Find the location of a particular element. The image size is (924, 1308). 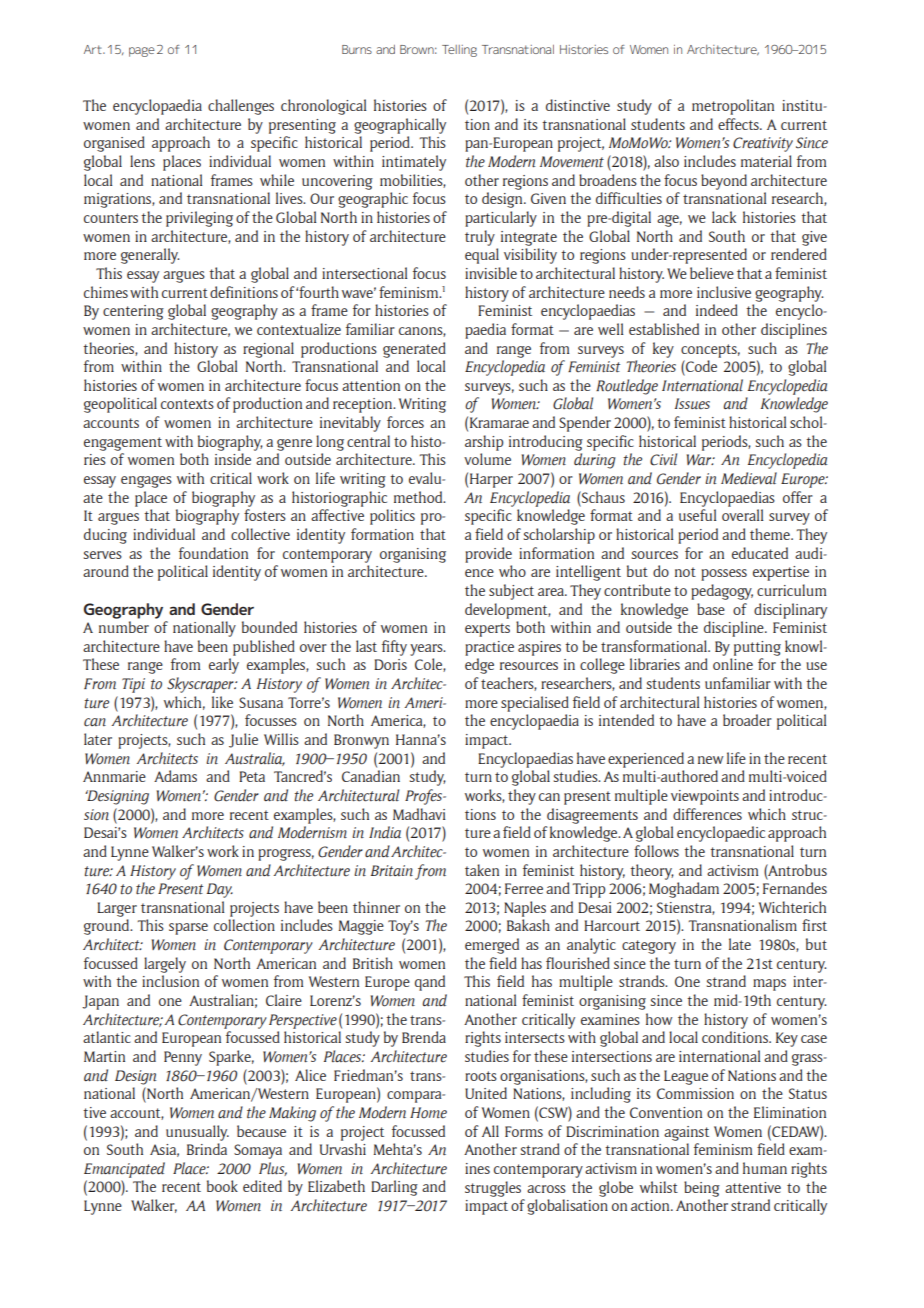

human is located at coordinates (765, 1168).
